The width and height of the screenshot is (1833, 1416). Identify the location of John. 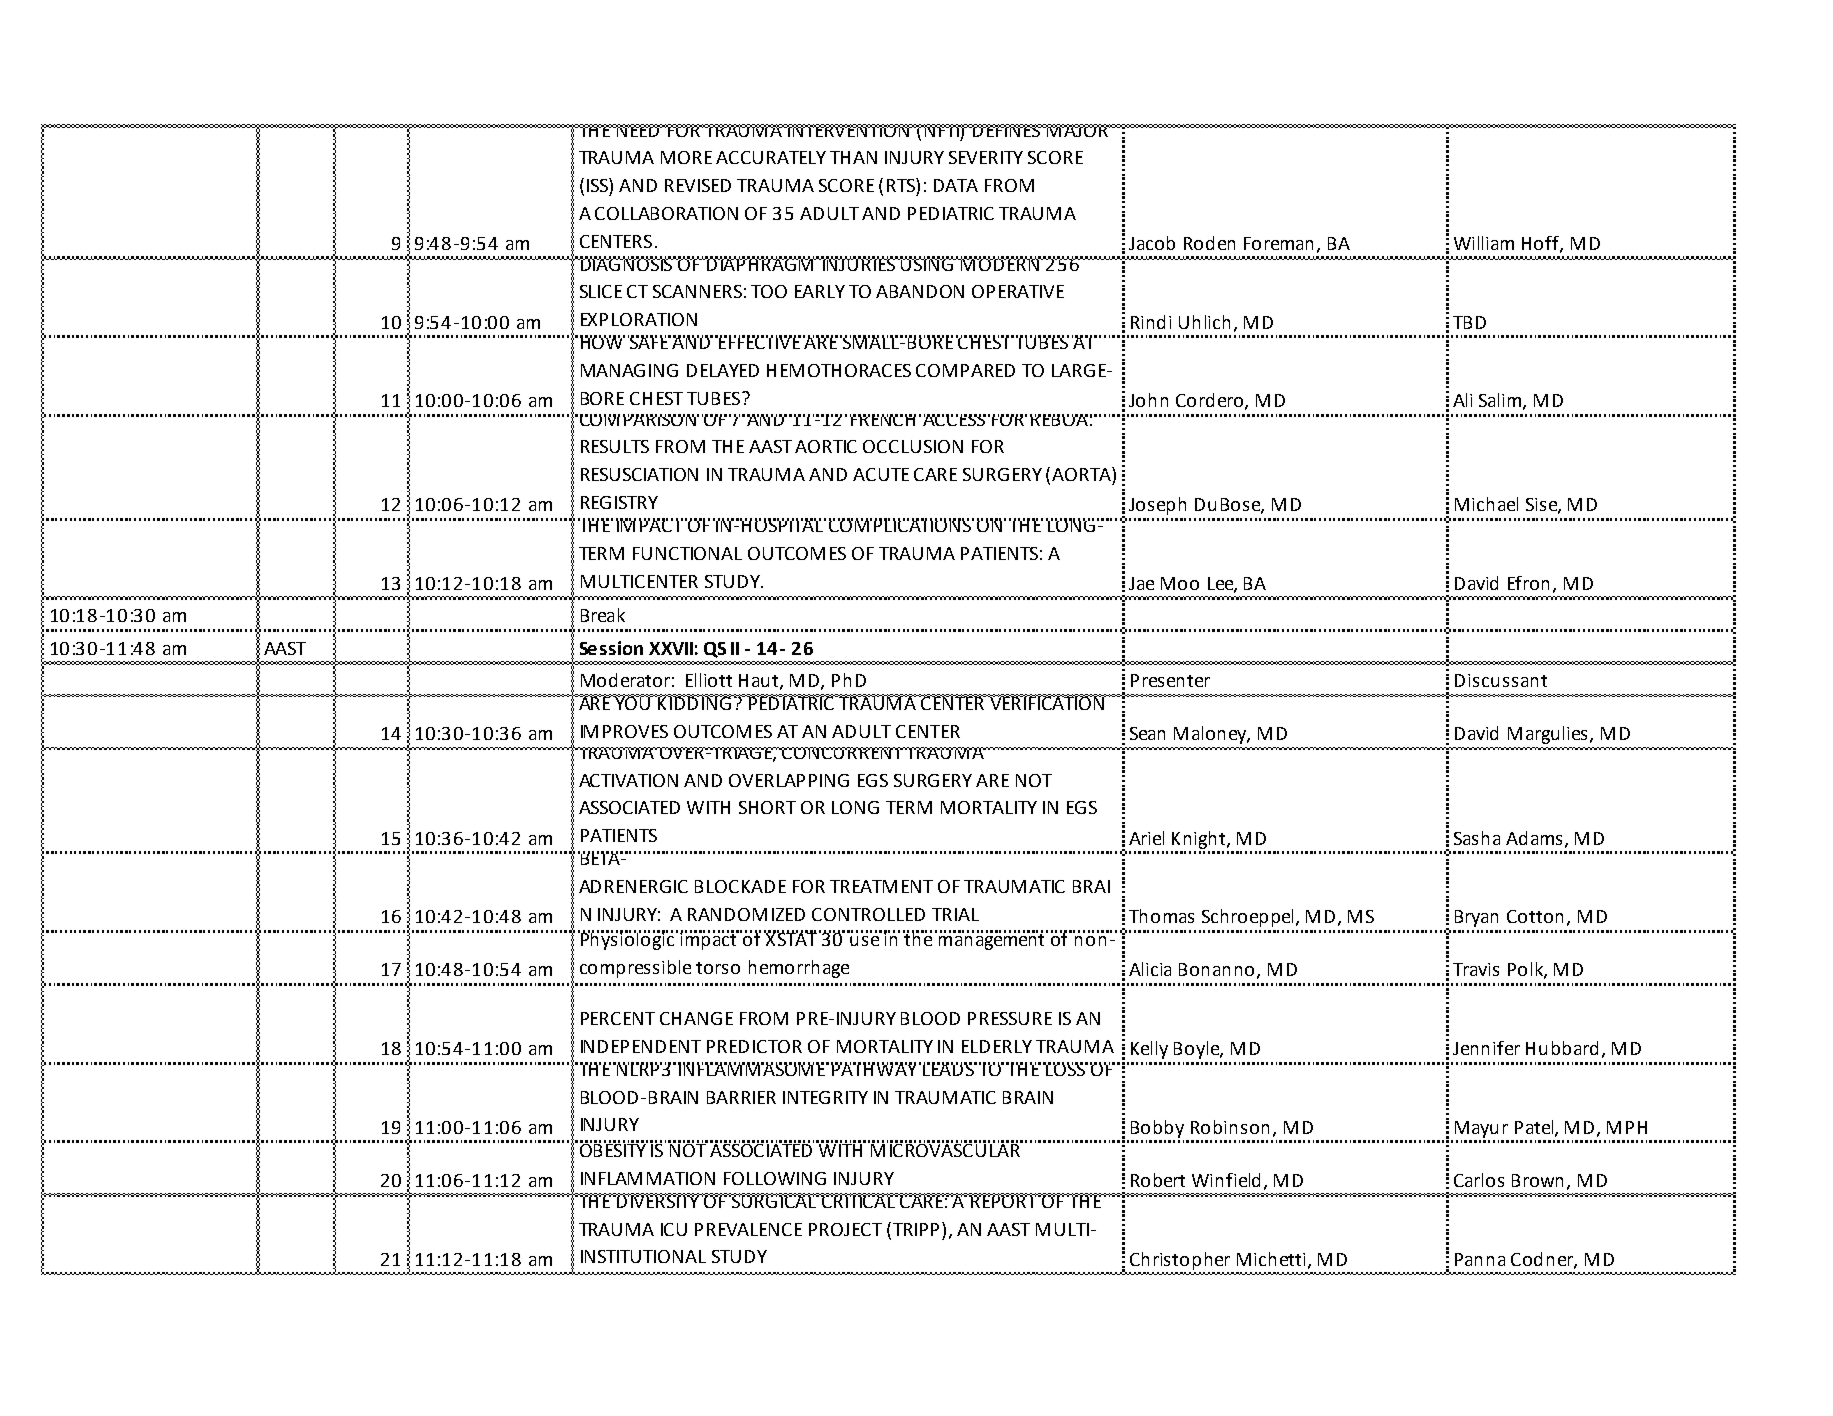
(1148, 400).
